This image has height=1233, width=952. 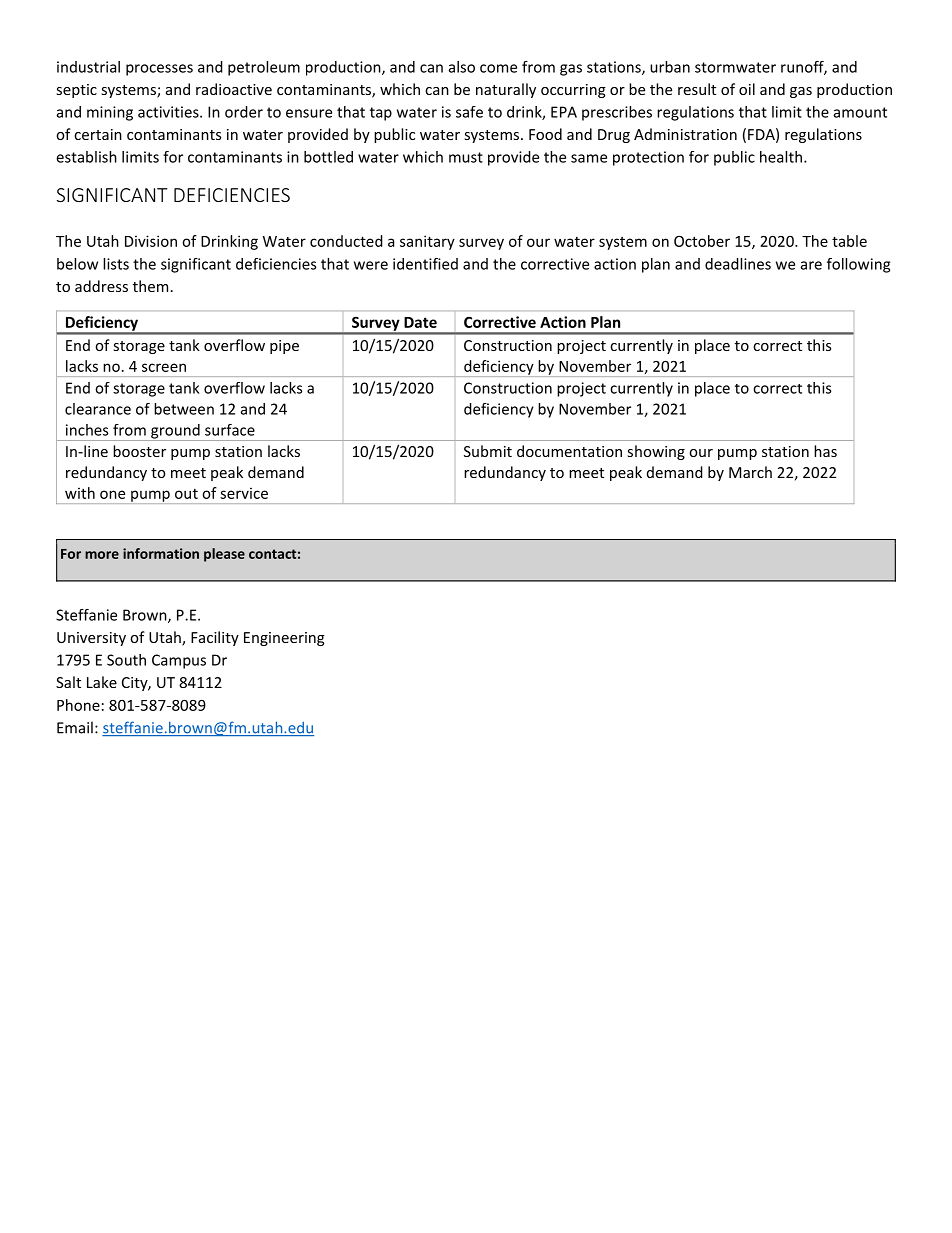 What do you see at coordinates (750, 472) in the image?
I see `March` at bounding box center [750, 472].
